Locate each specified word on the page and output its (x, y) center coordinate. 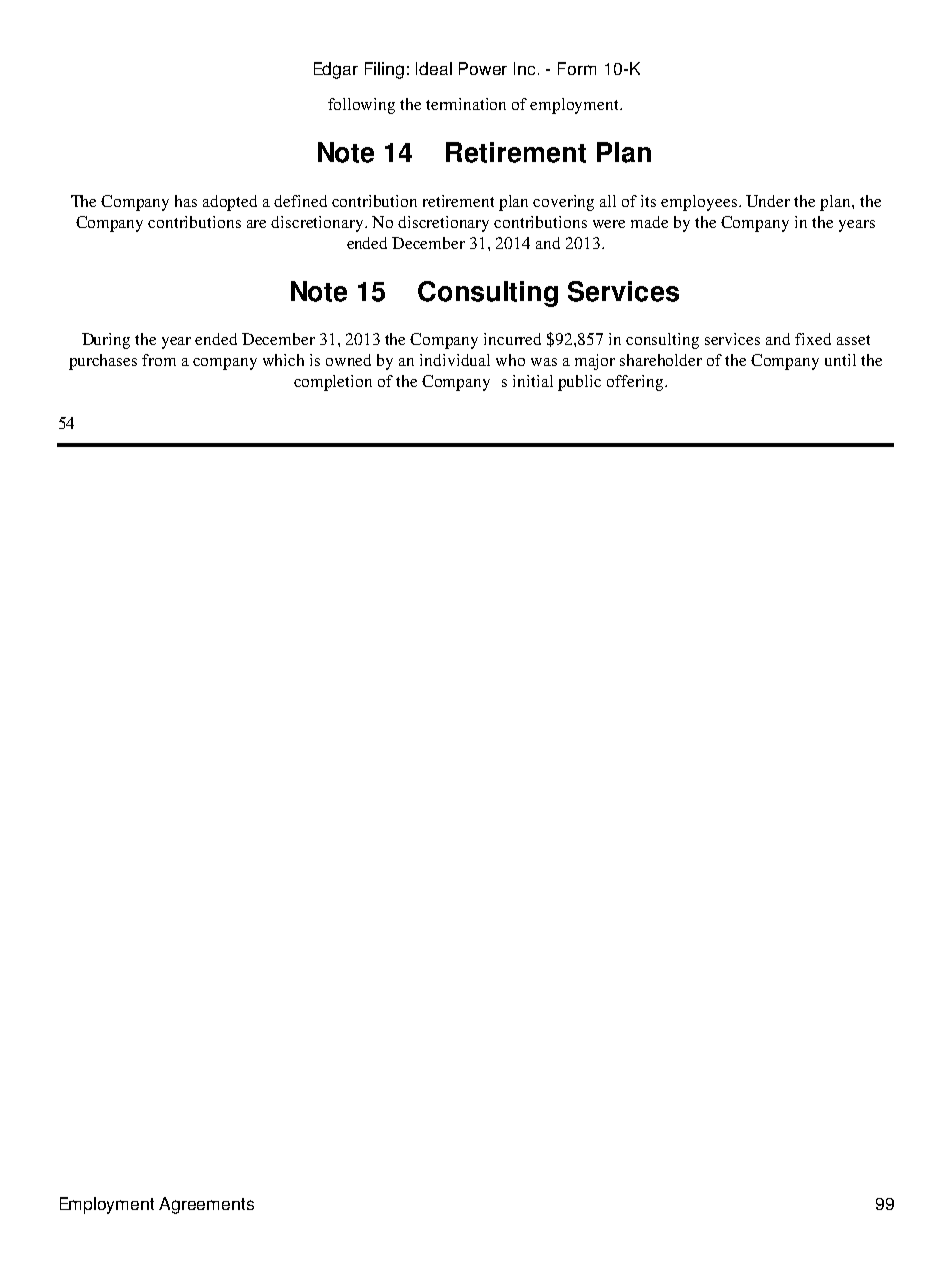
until (840, 360)
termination (466, 104)
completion (333, 383)
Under (768, 201)
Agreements (206, 1205)
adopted (230, 203)
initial (533, 381)
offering (636, 383)
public (579, 383)
